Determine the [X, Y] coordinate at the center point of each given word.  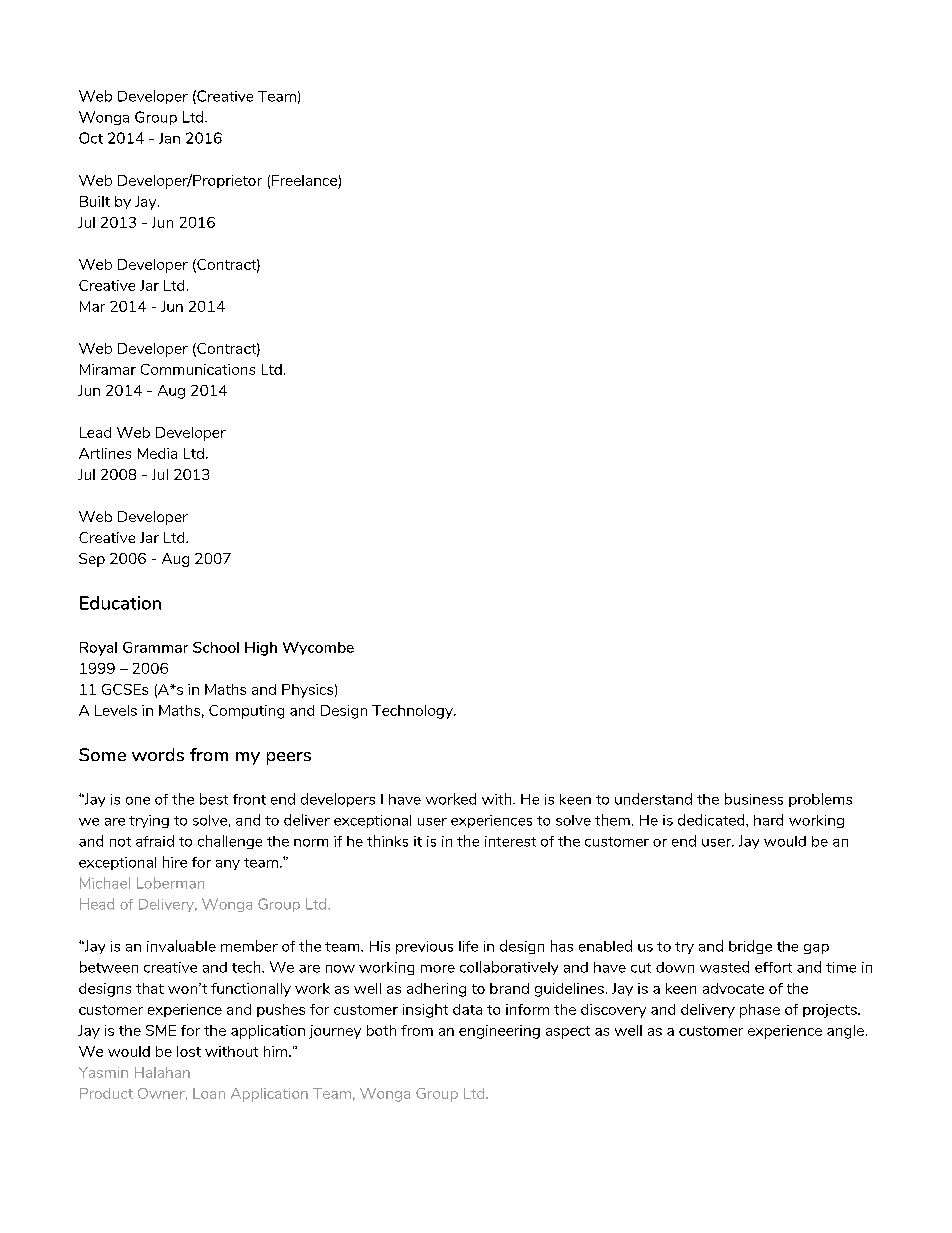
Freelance [304, 180]
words [158, 754]
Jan [169, 138]
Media [157, 453]
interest [510, 841]
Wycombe [318, 648]
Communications [198, 369]
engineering [499, 1032]
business [754, 799]
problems [820, 800]
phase [760, 1011]
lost [189, 1051]
